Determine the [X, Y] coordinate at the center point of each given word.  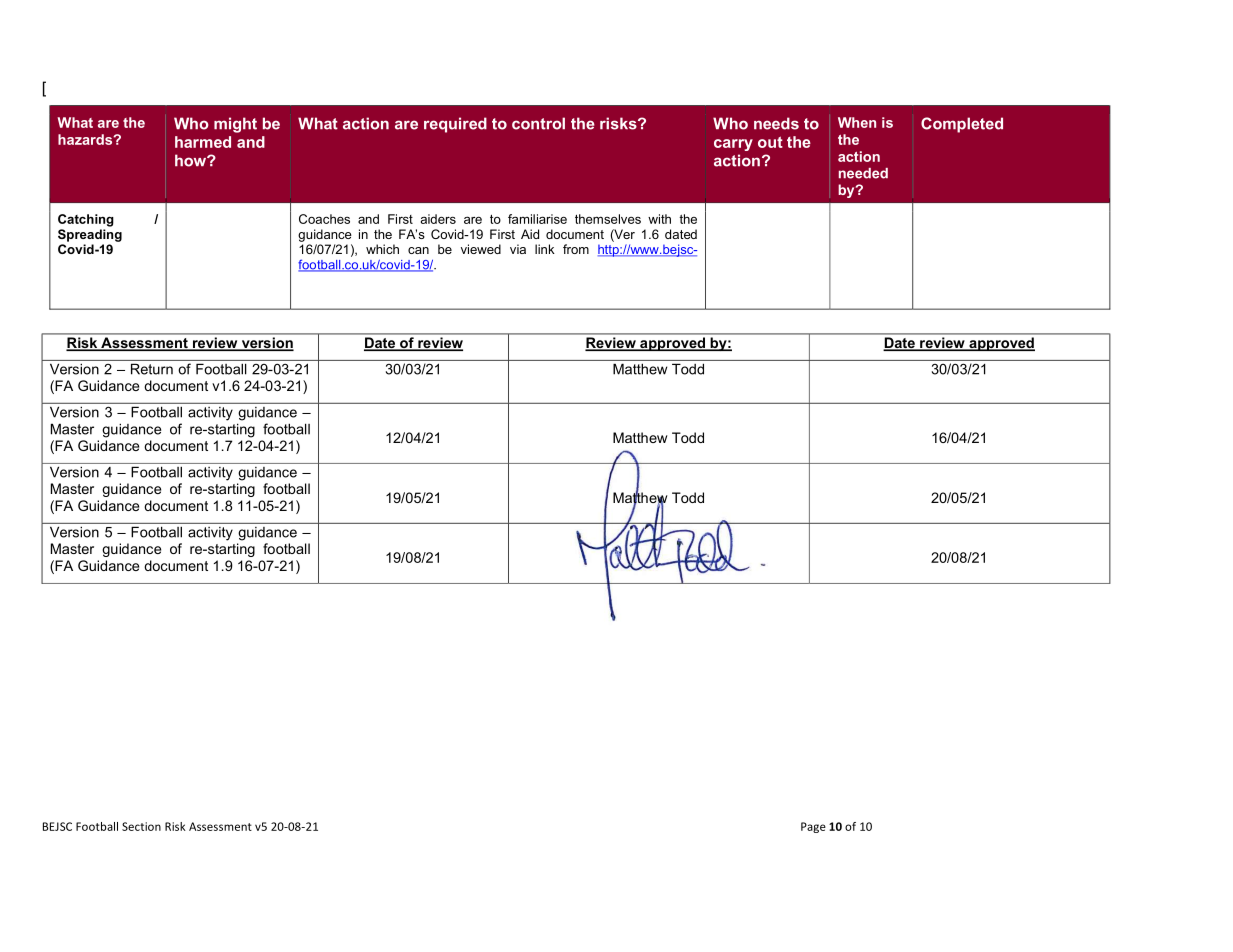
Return [152, 369]
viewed [481, 249]
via [518, 249]
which [382, 249]
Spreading [90, 235]
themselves [608, 219]
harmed [203, 142]
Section [141, 826]
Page [813, 827]
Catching [86, 220]
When [857, 122]
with [659, 219]
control [538, 123]
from [576, 249]
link [545, 249]
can [418, 250]
